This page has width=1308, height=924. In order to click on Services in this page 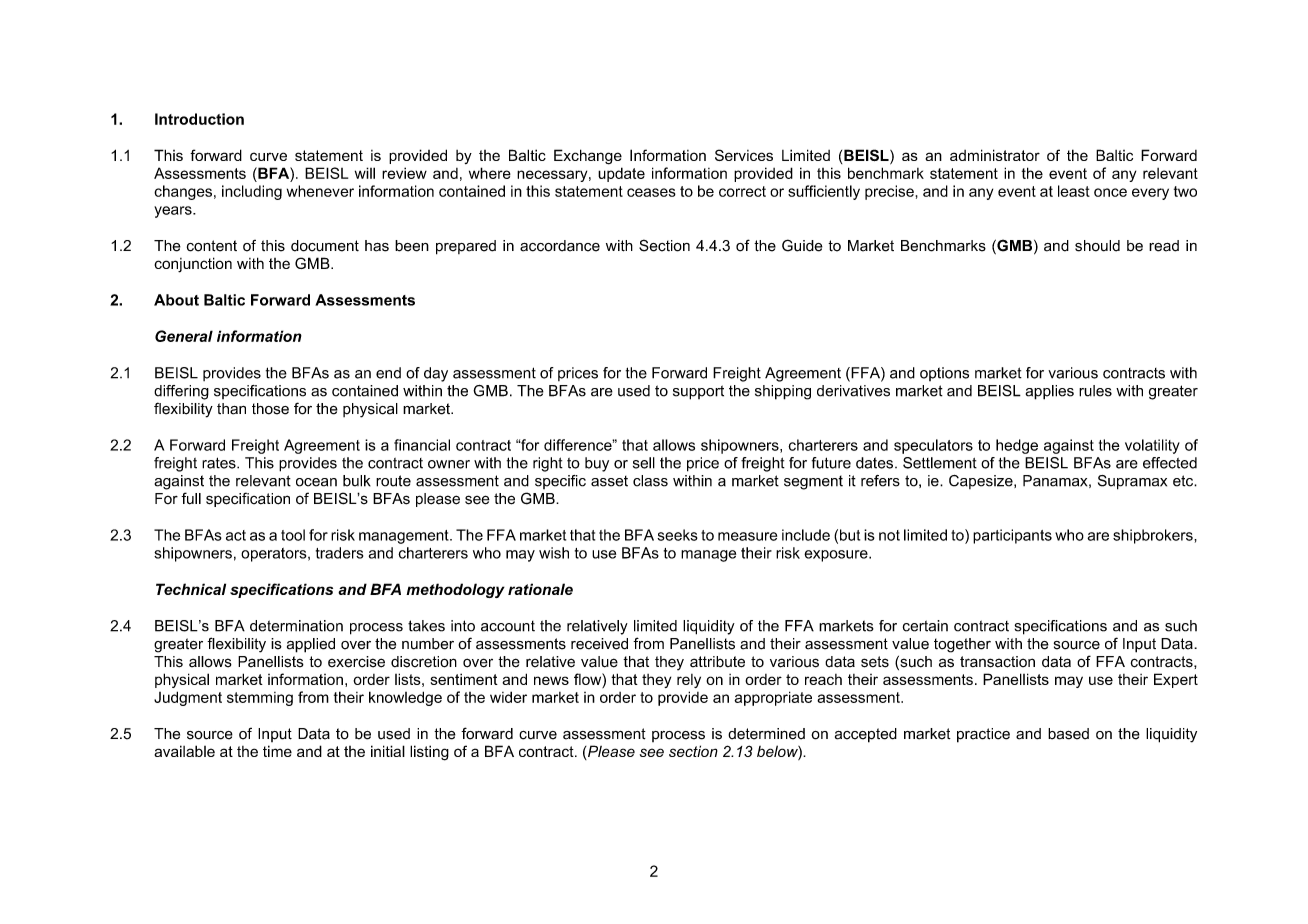, I will do `click(744, 155)`.
